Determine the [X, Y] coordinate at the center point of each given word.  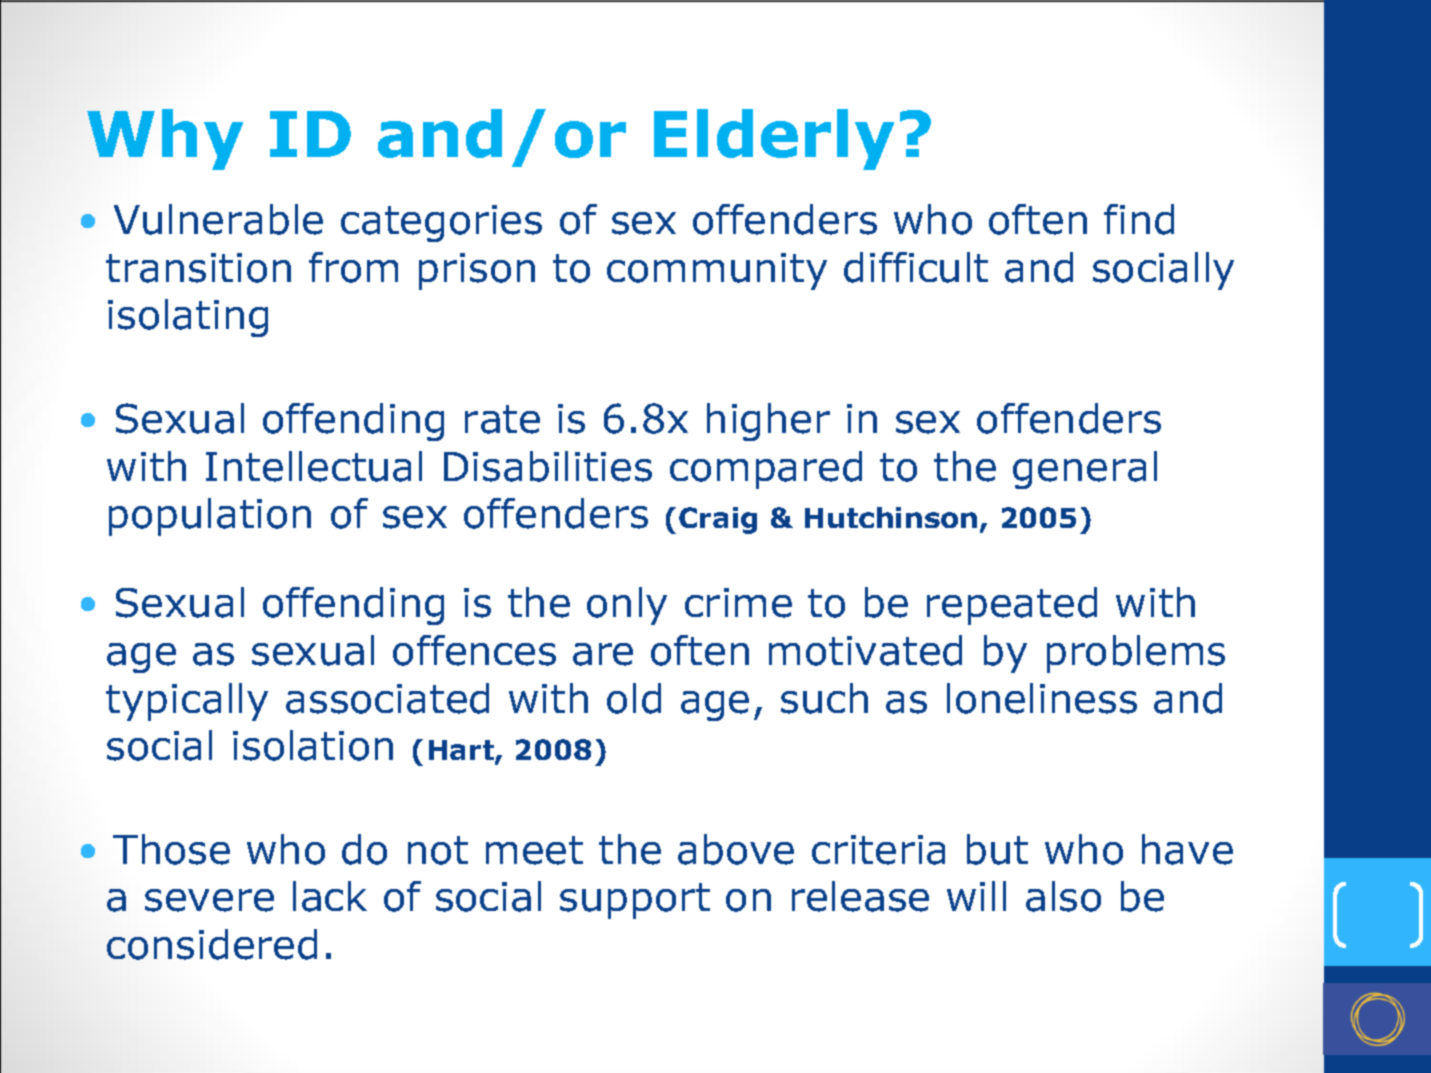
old [634, 698]
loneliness [1042, 698]
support [635, 901]
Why [165, 139]
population [210, 517]
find [1139, 219]
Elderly [774, 139]
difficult [916, 267]
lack [330, 896]
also [1063, 896]
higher [768, 422]
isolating [188, 318]
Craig [718, 520]
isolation [313, 745]
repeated [1012, 606]
